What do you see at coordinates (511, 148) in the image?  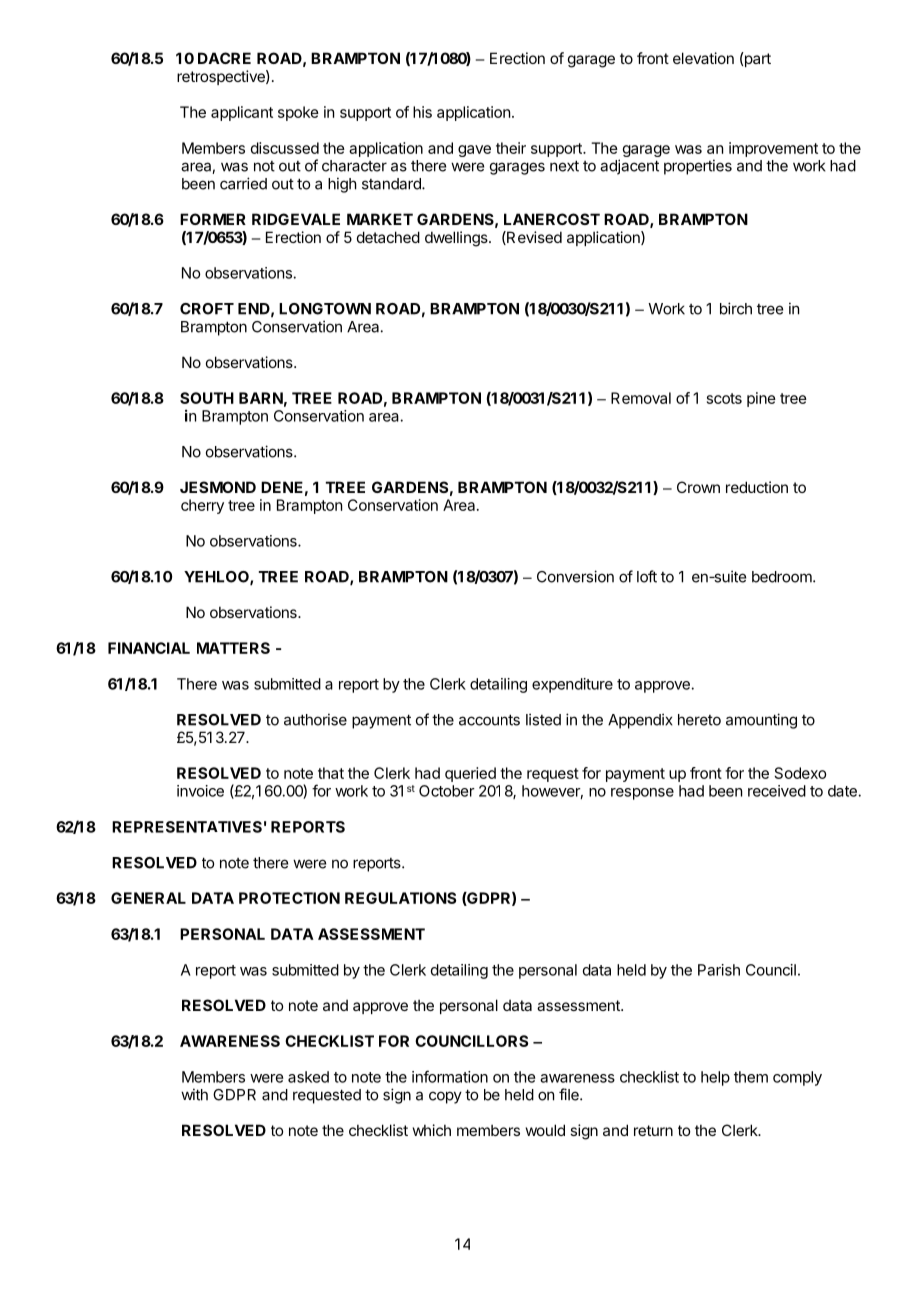 I see `their` at bounding box center [511, 148].
